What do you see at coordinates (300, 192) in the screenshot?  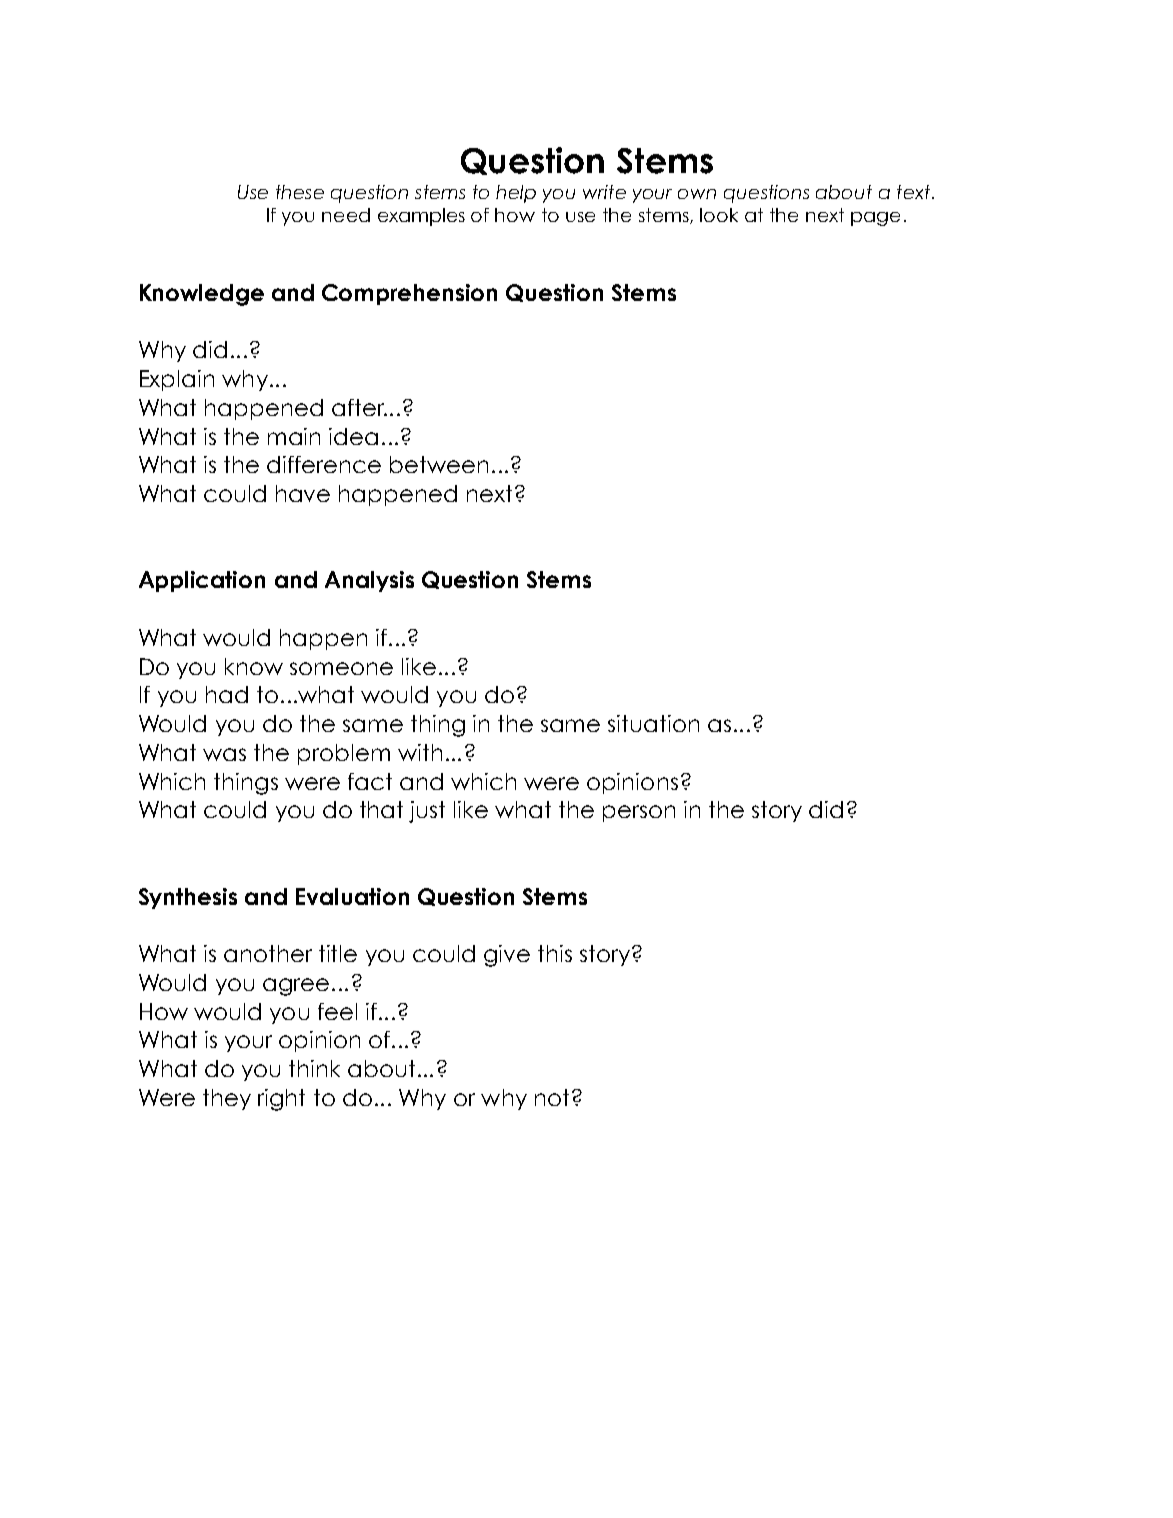 I see `these` at bounding box center [300, 192].
